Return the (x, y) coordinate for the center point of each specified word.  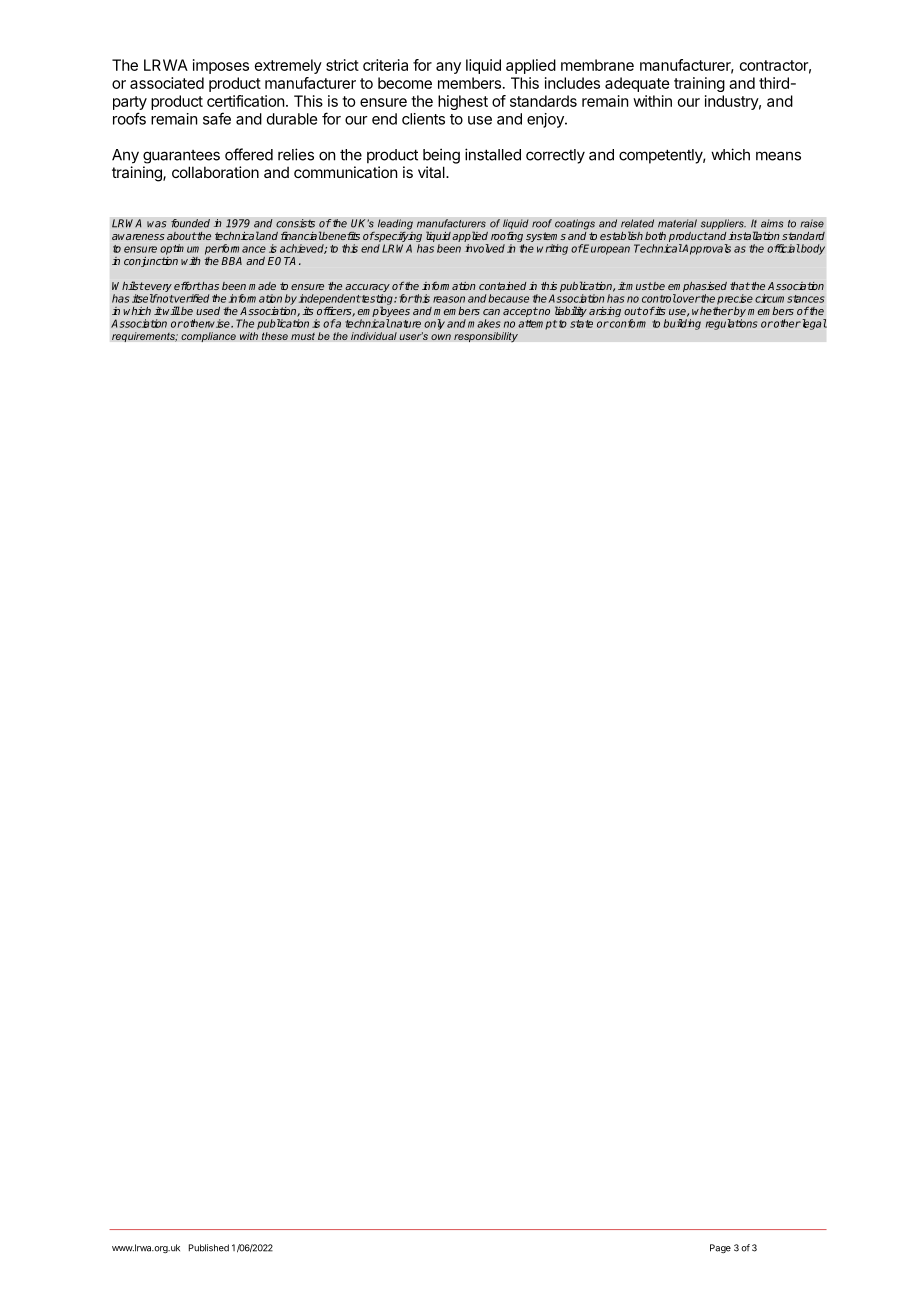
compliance (208, 337)
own (441, 337)
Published (209, 1248)
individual (374, 336)
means (778, 156)
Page (720, 1248)
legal (813, 324)
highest (463, 102)
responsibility (486, 337)
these (275, 336)
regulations (732, 324)
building (682, 324)
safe (217, 118)
